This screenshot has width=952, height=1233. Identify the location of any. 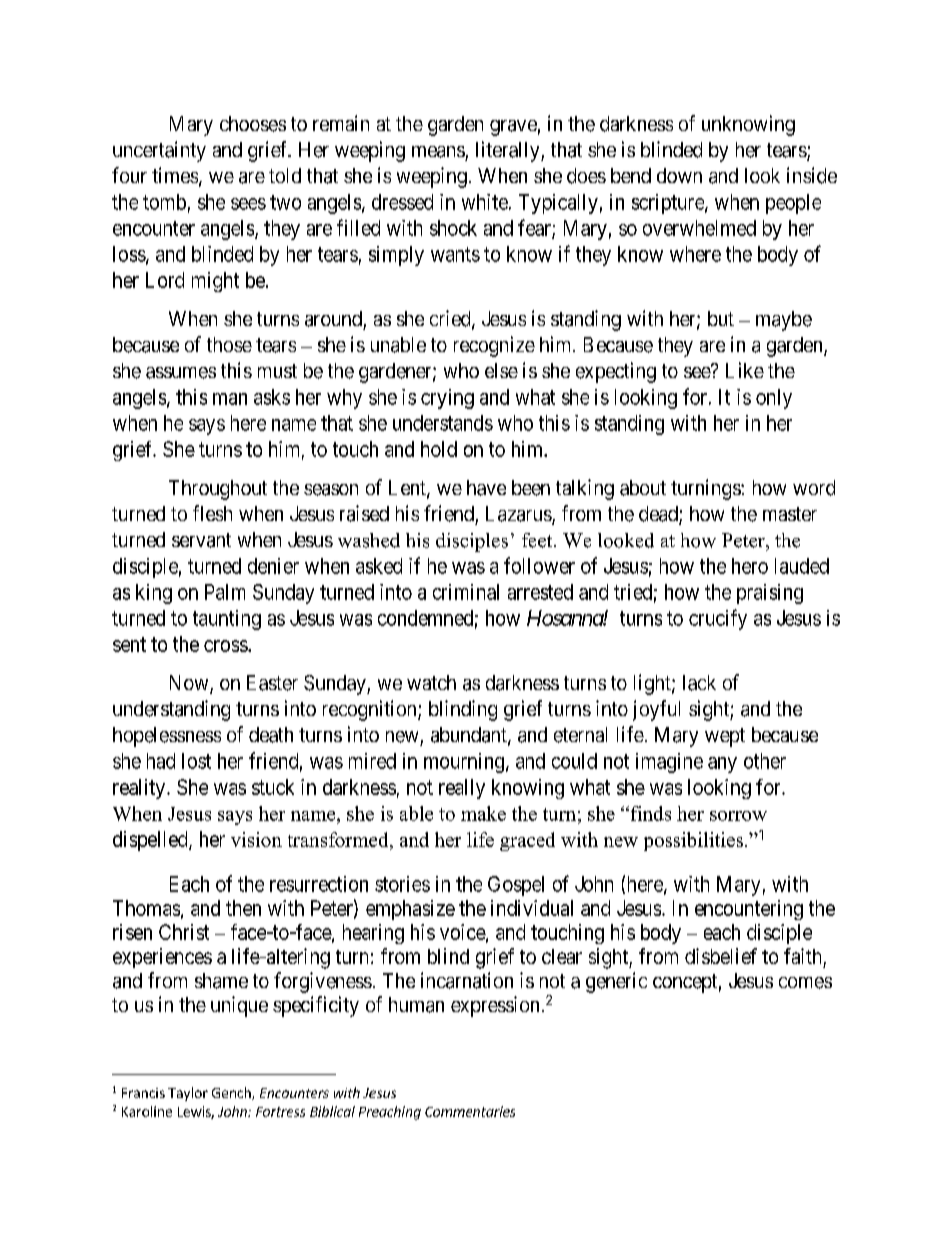
(722, 765).
